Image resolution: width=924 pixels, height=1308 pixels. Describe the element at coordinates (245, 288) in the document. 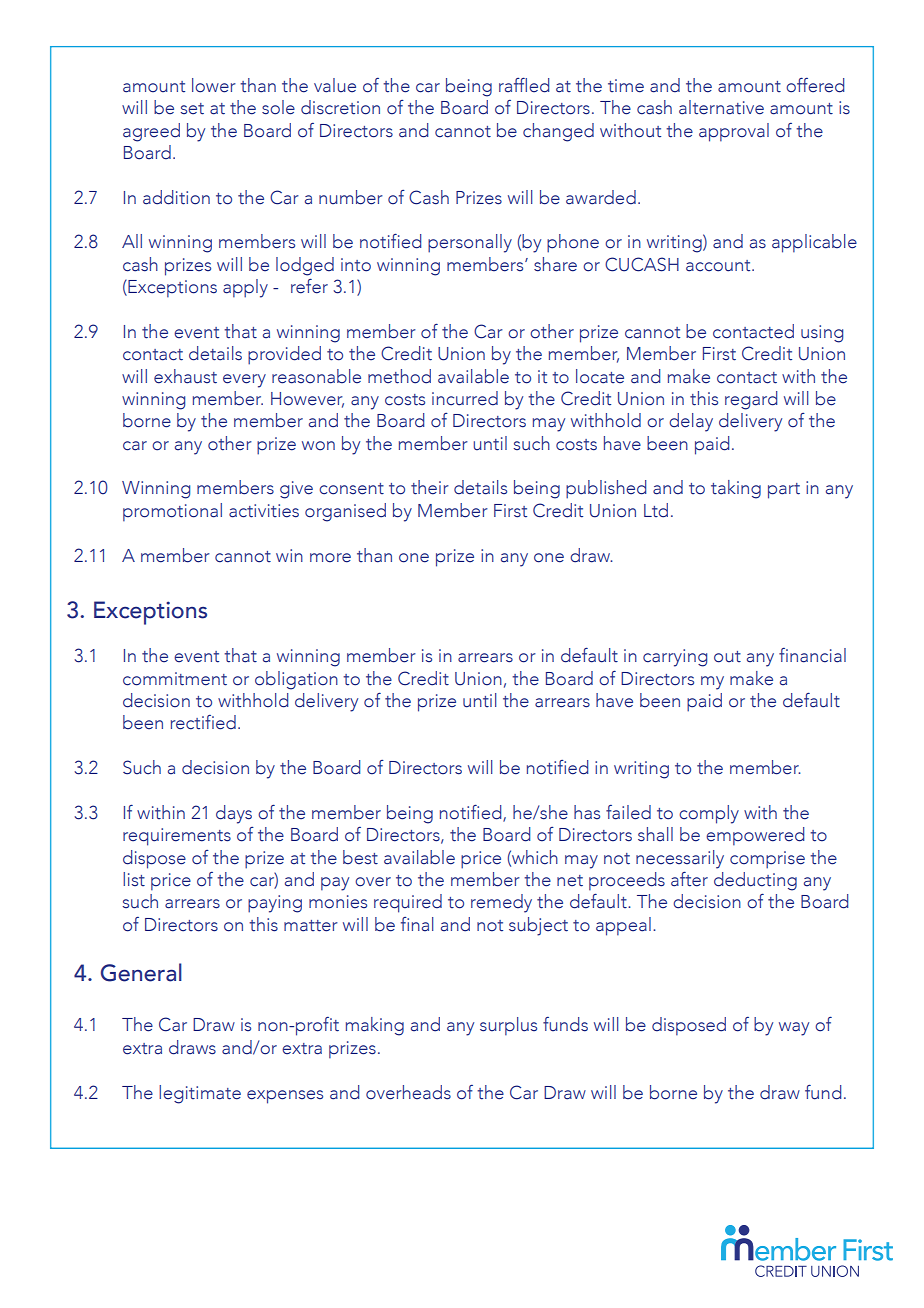

I see `apply` at that location.
